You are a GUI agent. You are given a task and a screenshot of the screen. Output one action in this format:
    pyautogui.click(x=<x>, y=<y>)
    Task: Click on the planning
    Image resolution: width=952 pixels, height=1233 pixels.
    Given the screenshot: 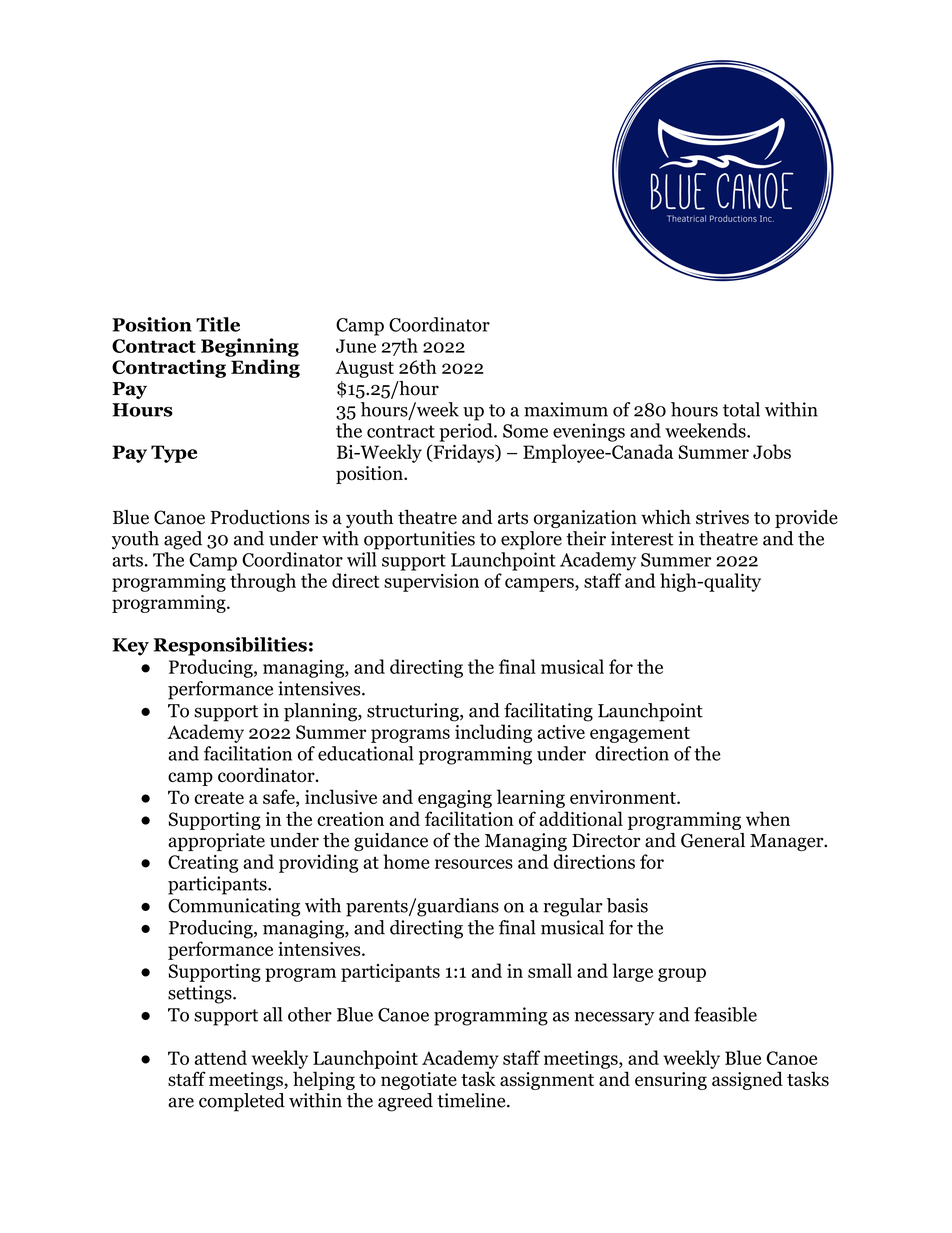 What is the action you would take?
    pyautogui.click(x=321, y=712)
